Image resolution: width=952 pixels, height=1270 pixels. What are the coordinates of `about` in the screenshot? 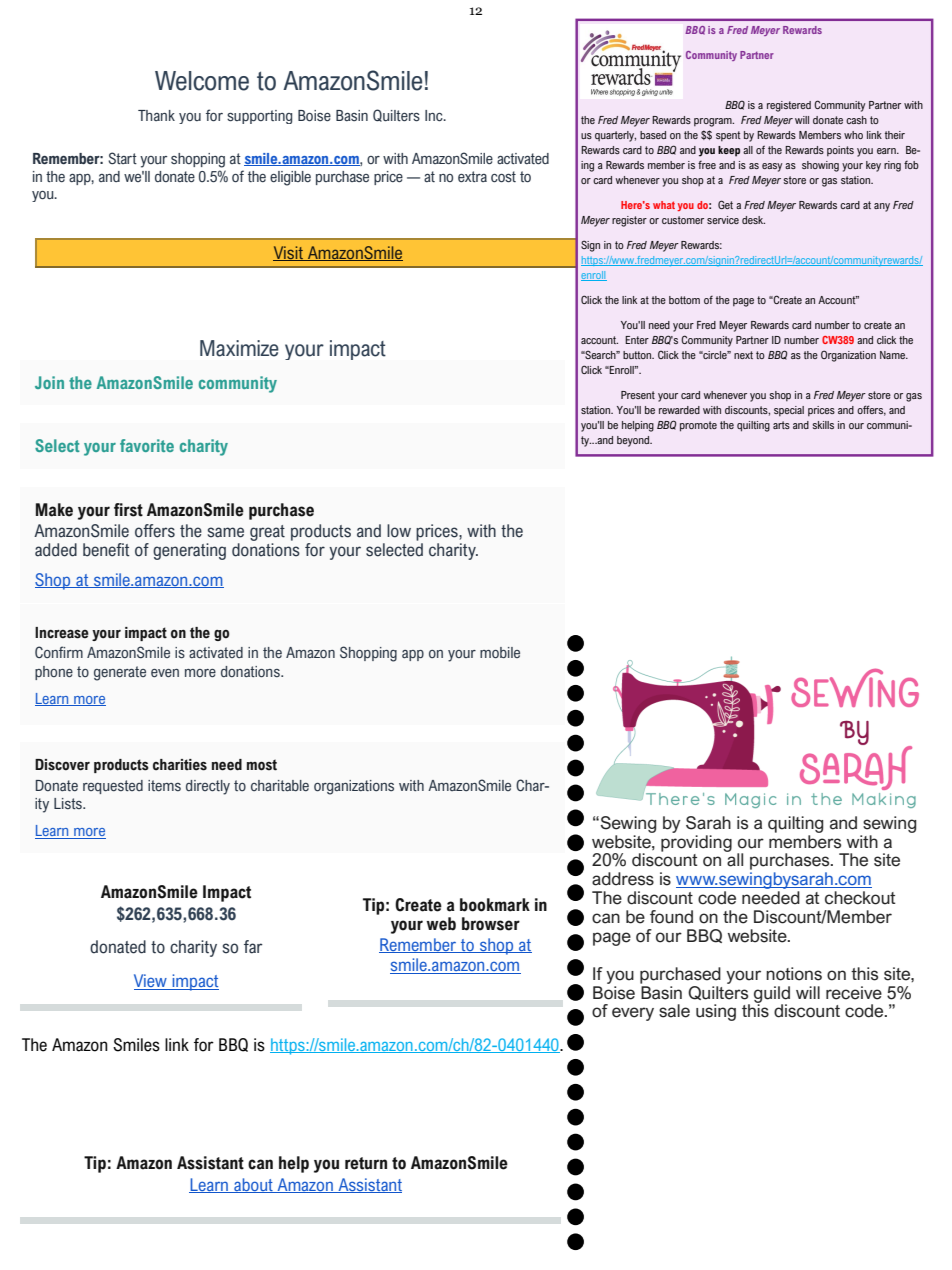 It's located at (253, 1185).
